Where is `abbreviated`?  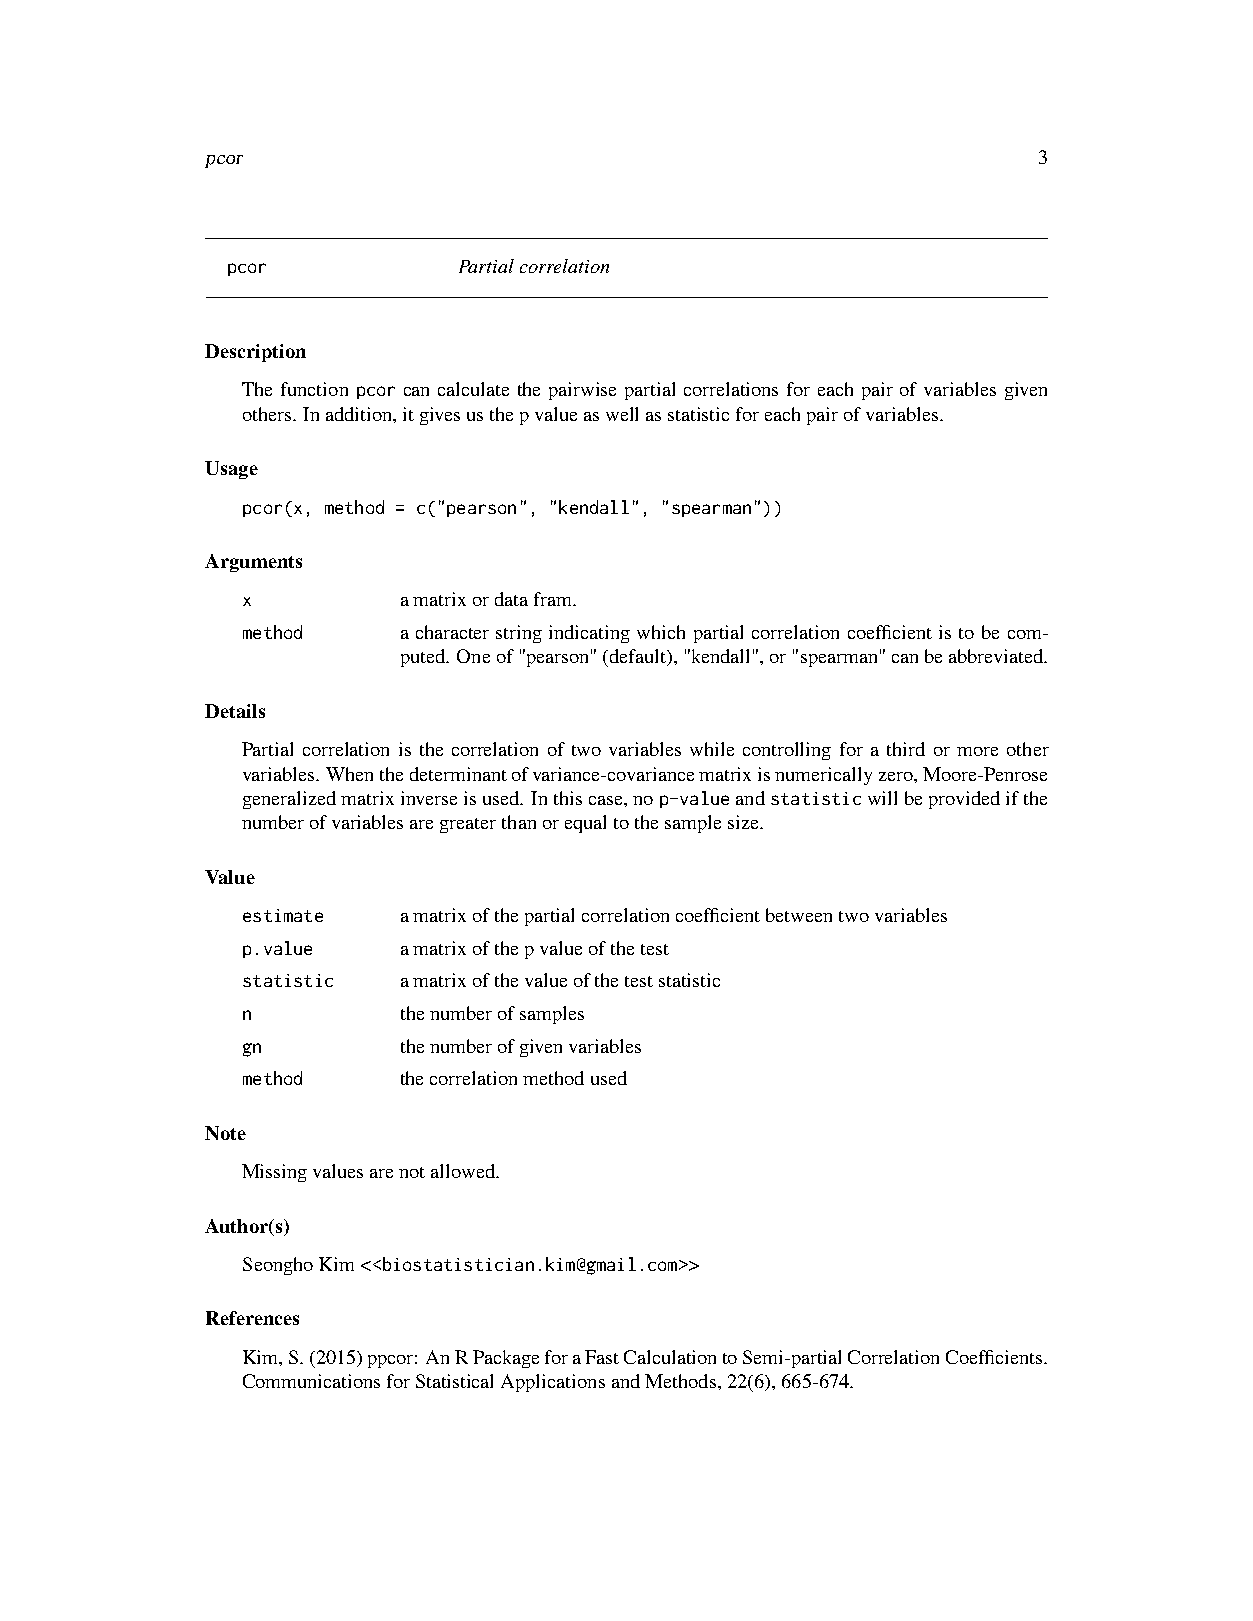 abbreviated is located at coordinates (997, 656).
